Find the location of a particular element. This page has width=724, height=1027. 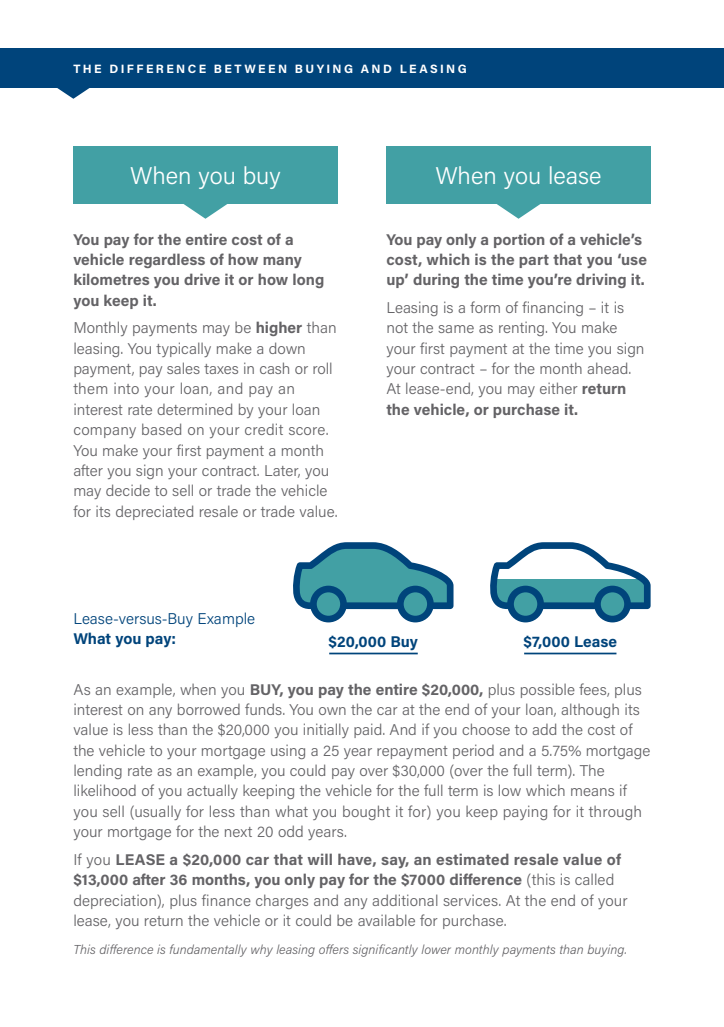

offers is located at coordinates (334, 949).
